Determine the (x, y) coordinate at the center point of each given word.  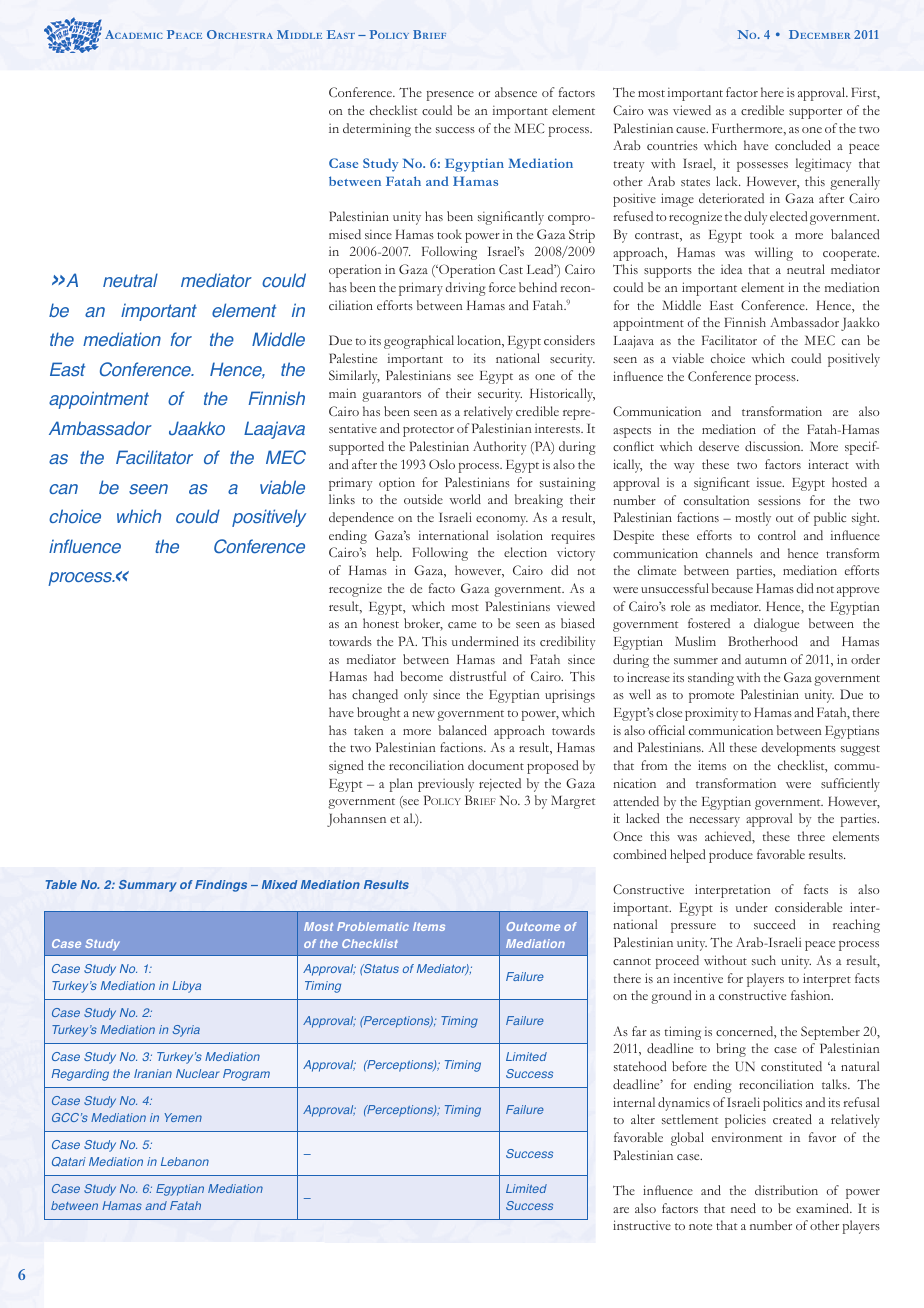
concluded (803, 145)
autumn (766, 660)
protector (428, 431)
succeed (775, 924)
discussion (774, 446)
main (342, 393)
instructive (642, 1225)
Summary (148, 886)
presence (450, 96)
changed (375, 696)
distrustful (477, 676)
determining (377, 130)
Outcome (533, 926)
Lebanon (185, 1161)
